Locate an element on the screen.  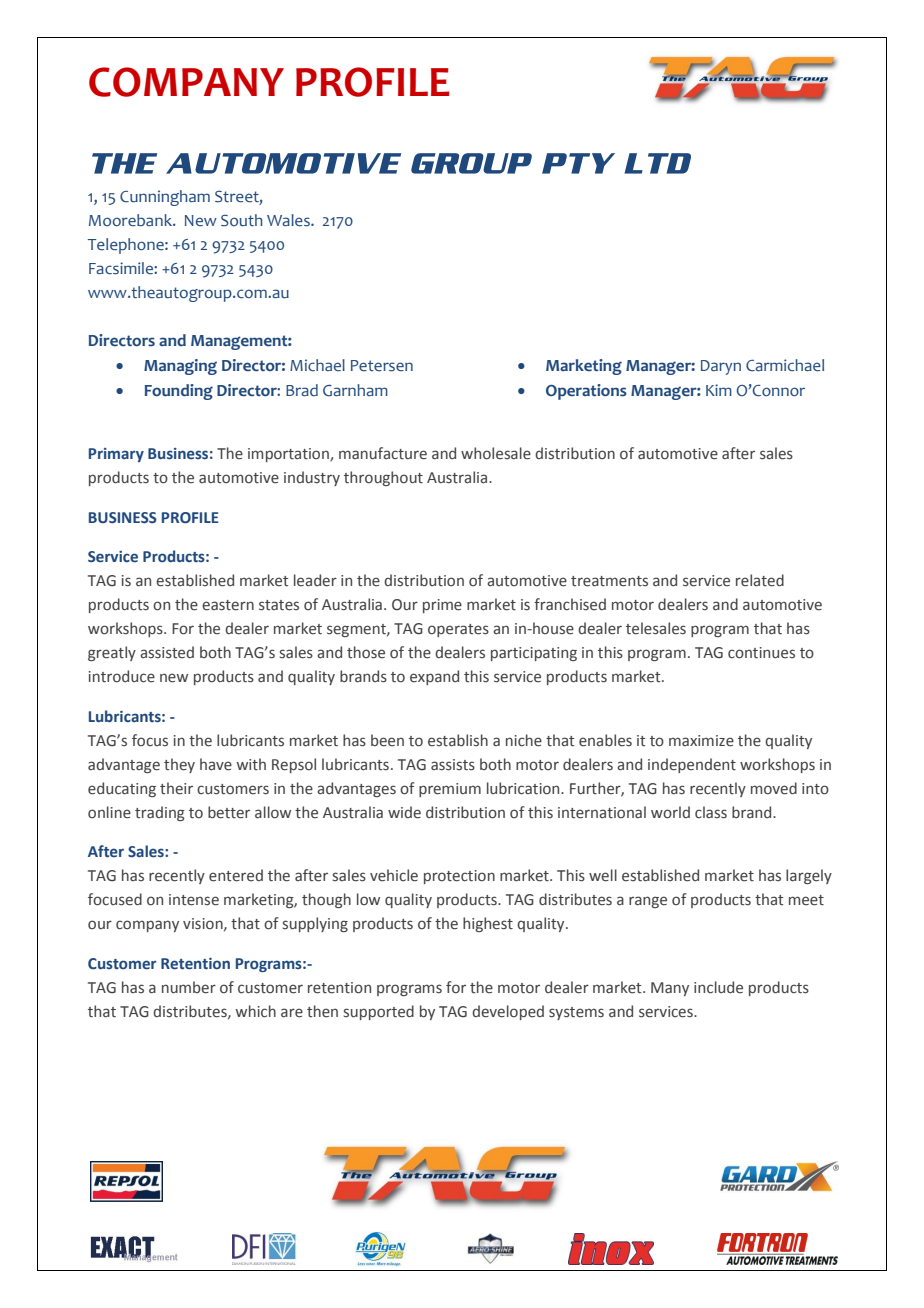
South is located at coordinates (242, 220).
